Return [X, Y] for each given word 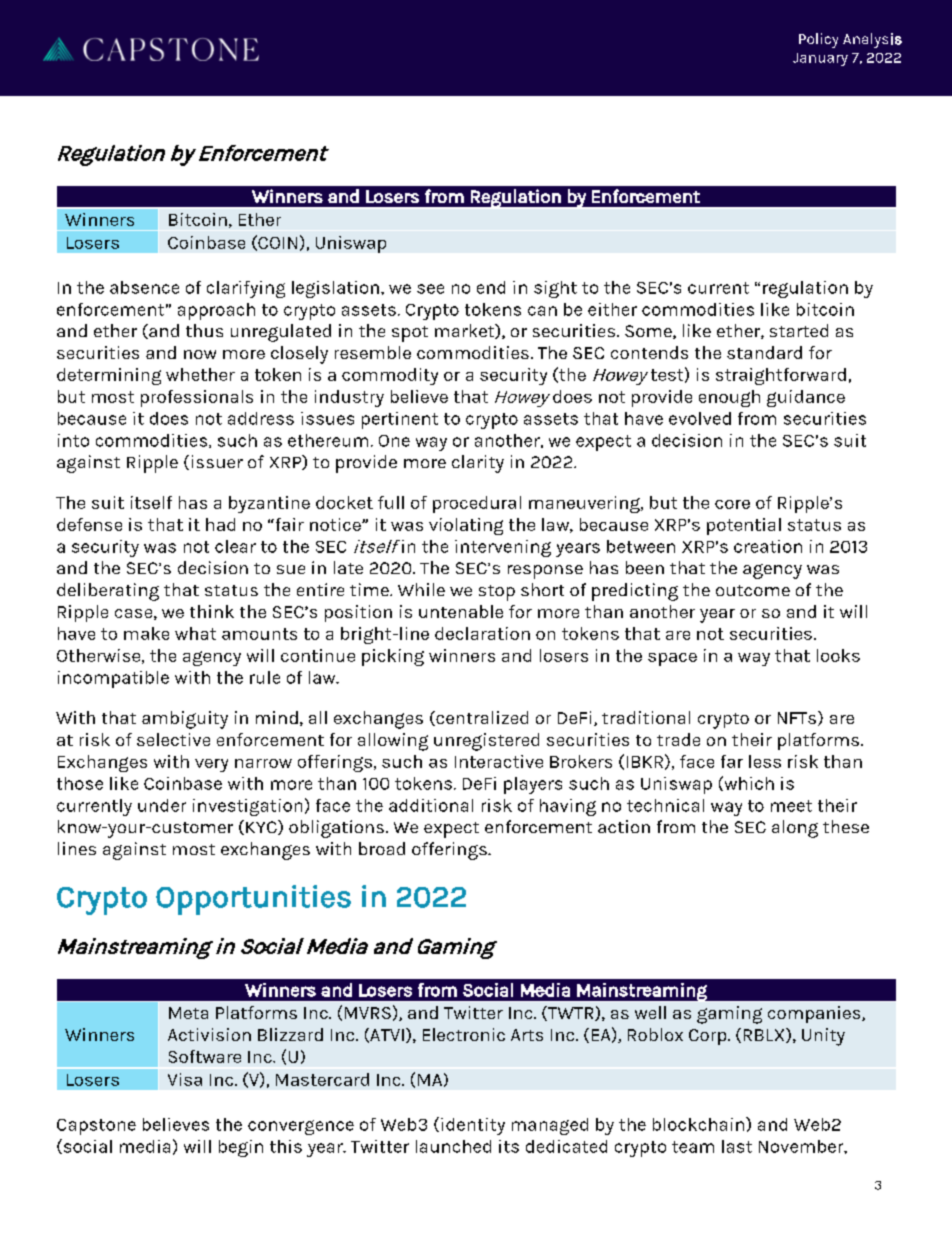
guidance [806, 398]
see [430, 289]
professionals [197, 398]
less [765, 761]
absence [144, 287]
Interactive [499, 761]
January [820, 59]
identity [473, 1126]
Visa [185, 1079]
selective [173, 739]
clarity [478, 464]
